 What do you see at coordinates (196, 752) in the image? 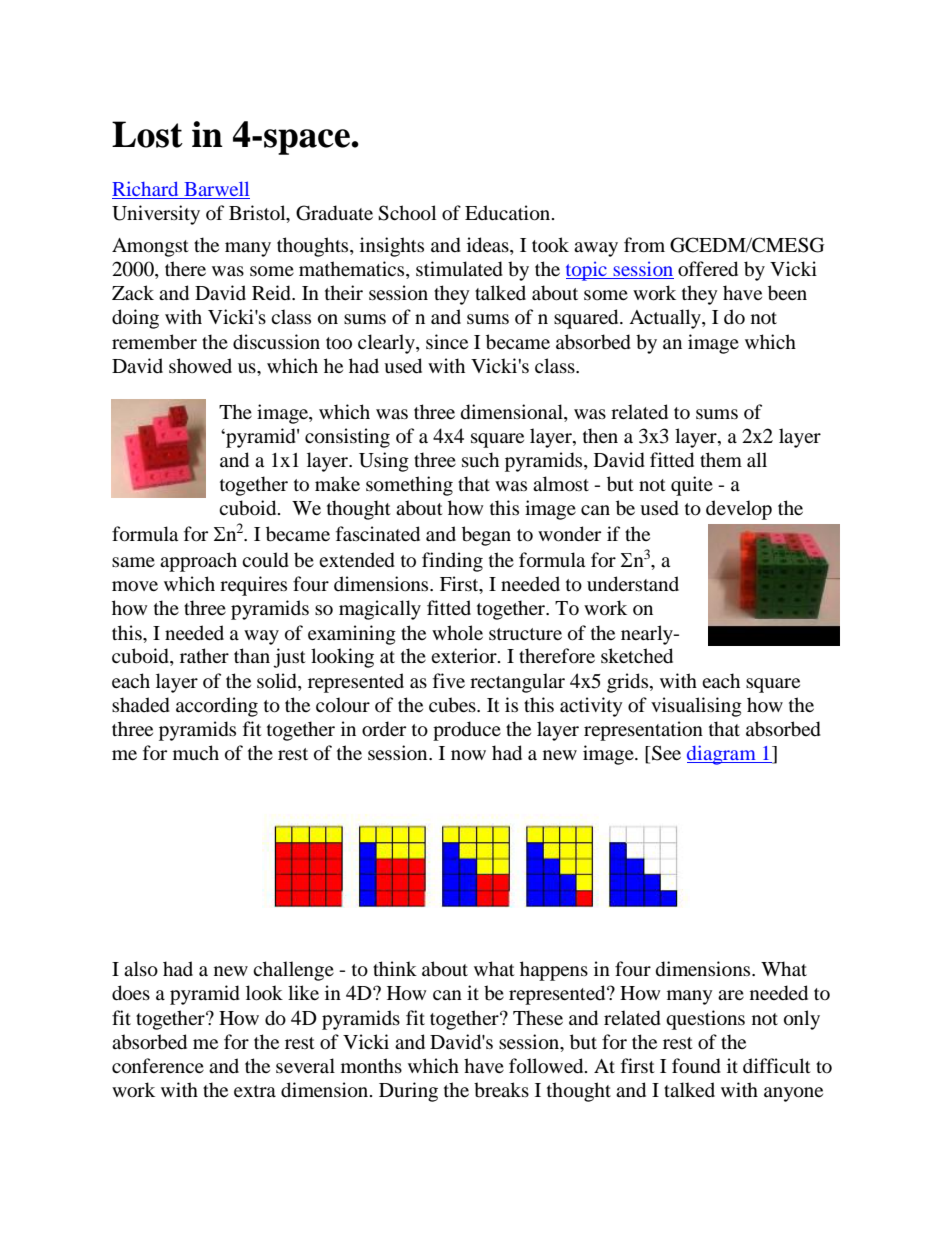
I see `much` at bounding box center [196, 752].
